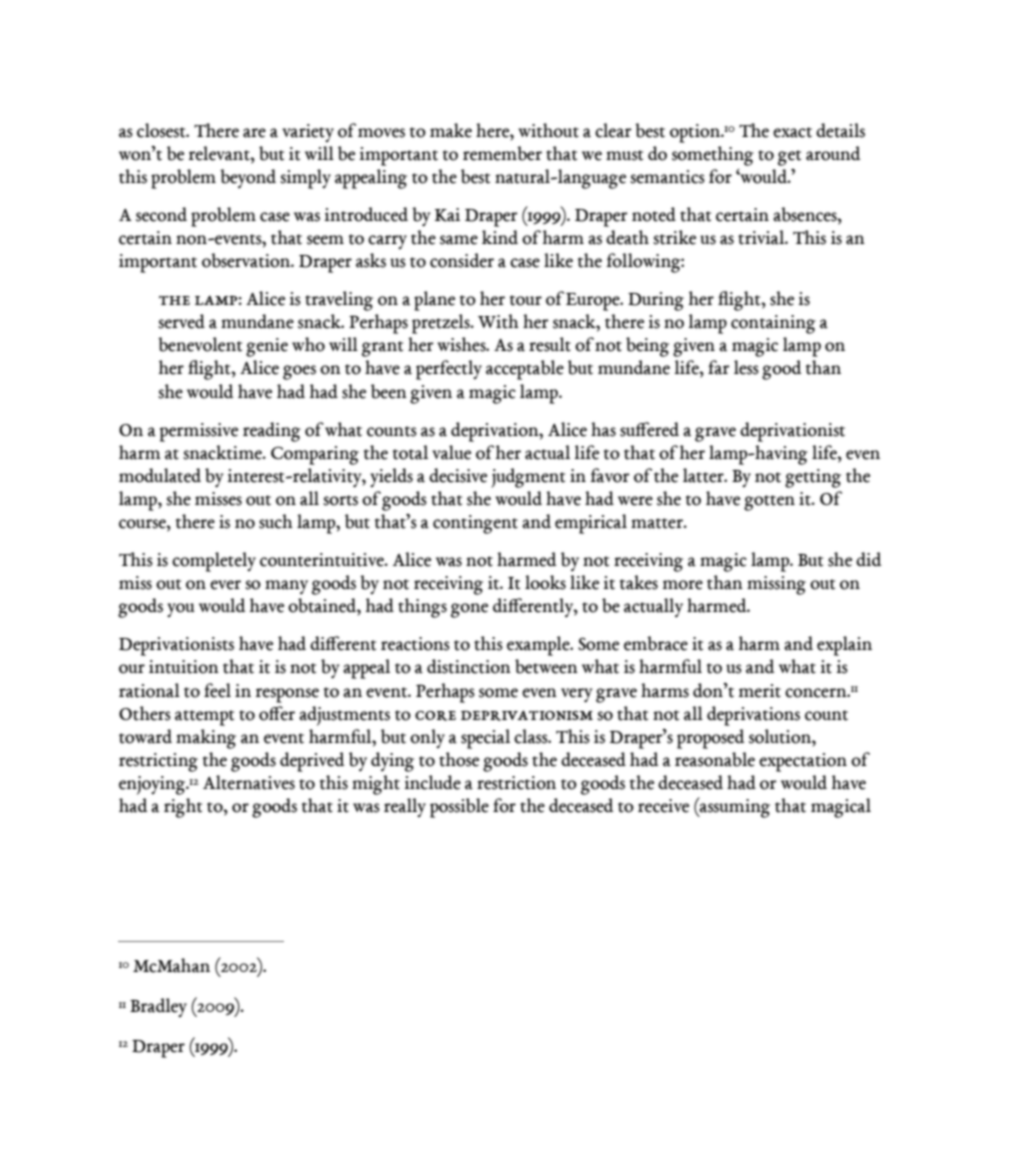  I want to click on receive, so click(663, 806).
